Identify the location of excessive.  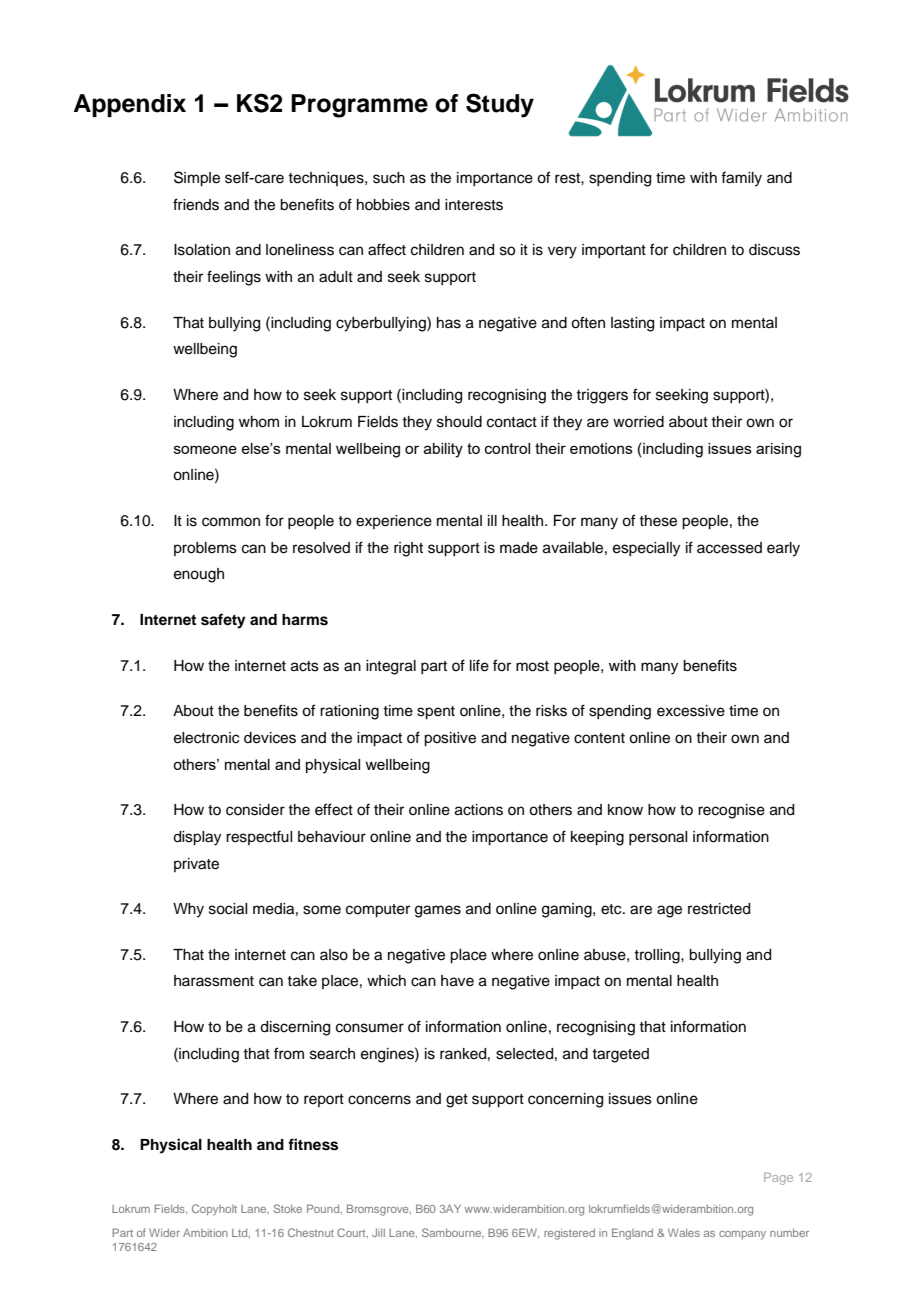
(691, 711).
